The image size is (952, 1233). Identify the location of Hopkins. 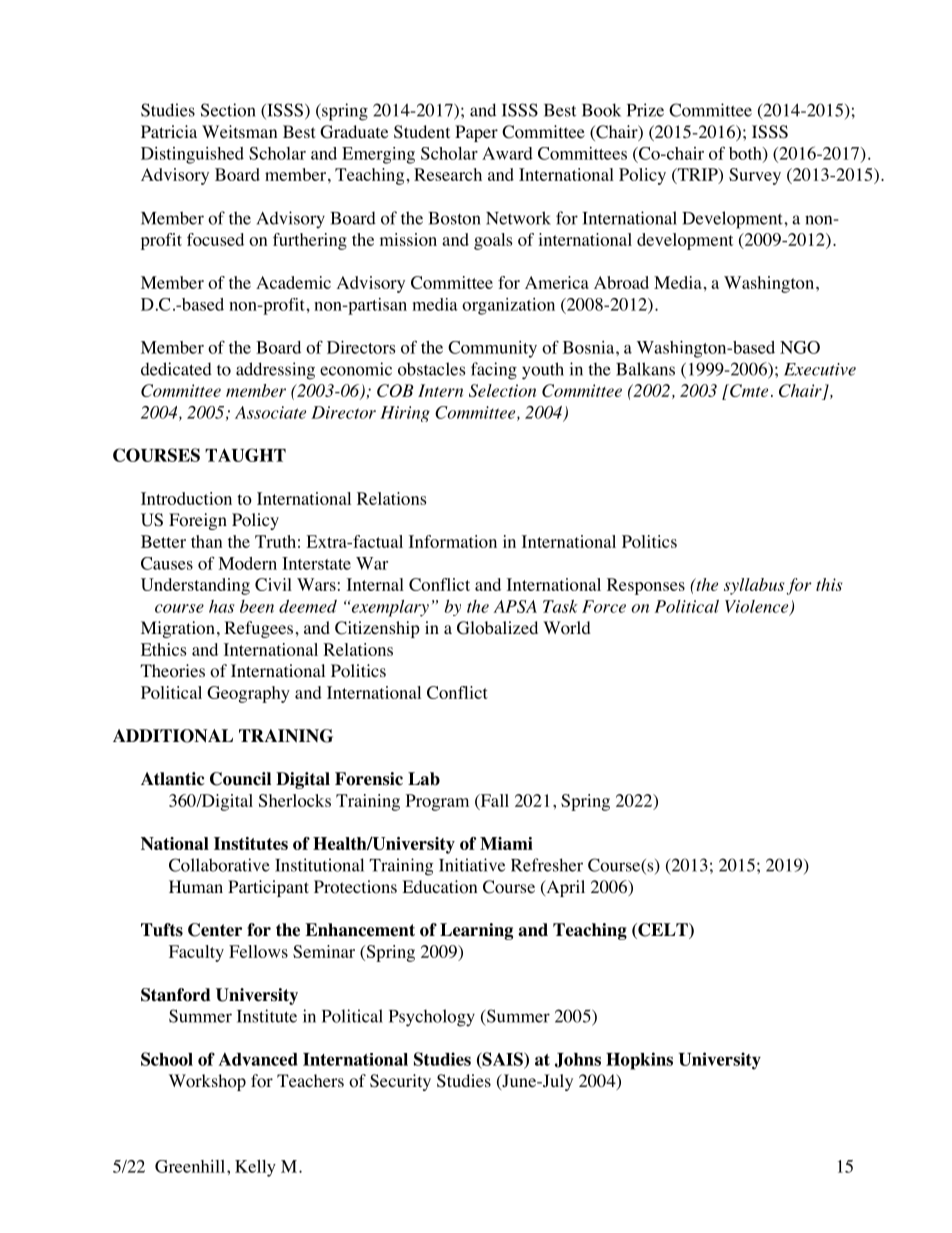
(639, 1061).
